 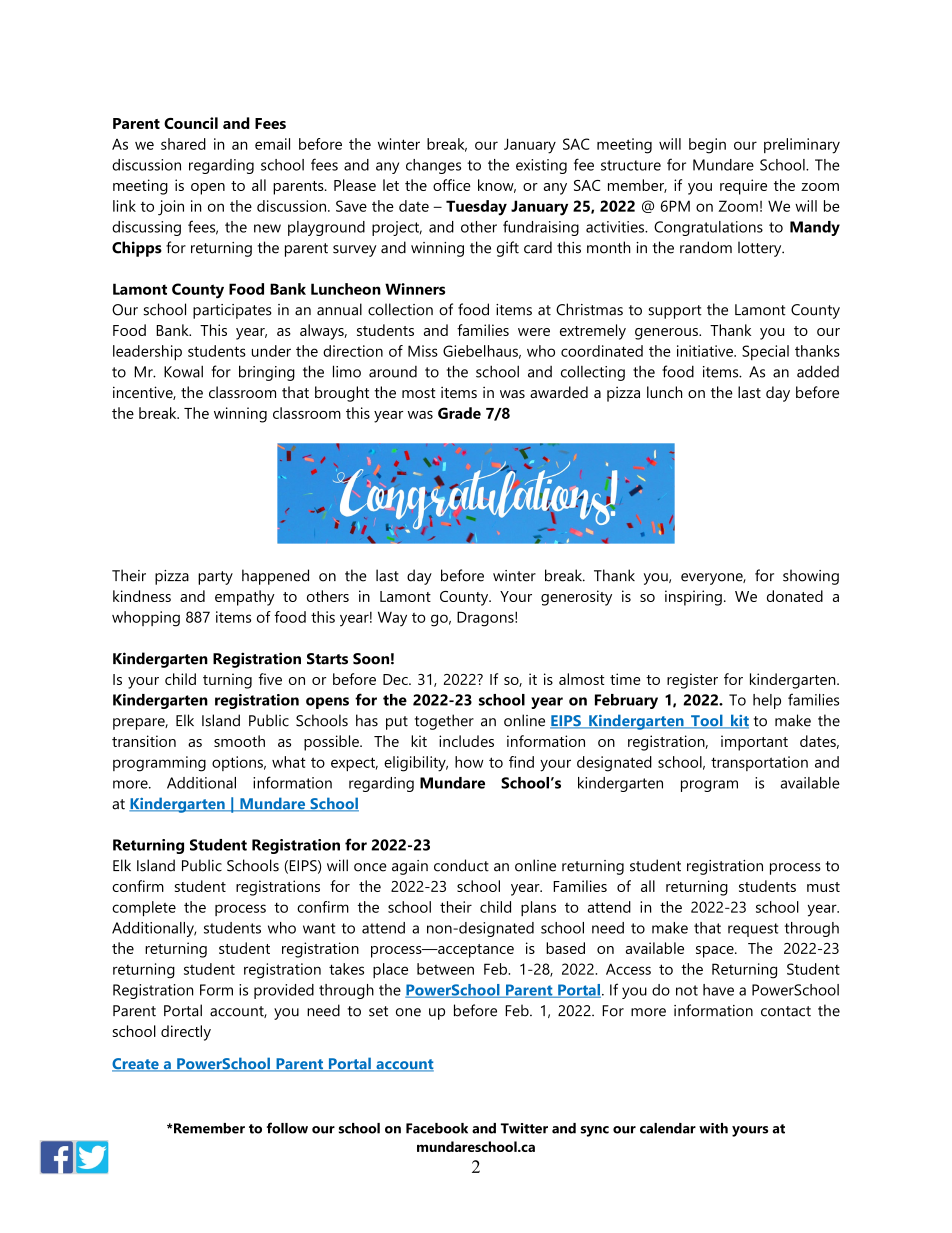 What do you see at coordinates (433, 166) in the document?
I see `changes` at bounding box center [433, 166].
